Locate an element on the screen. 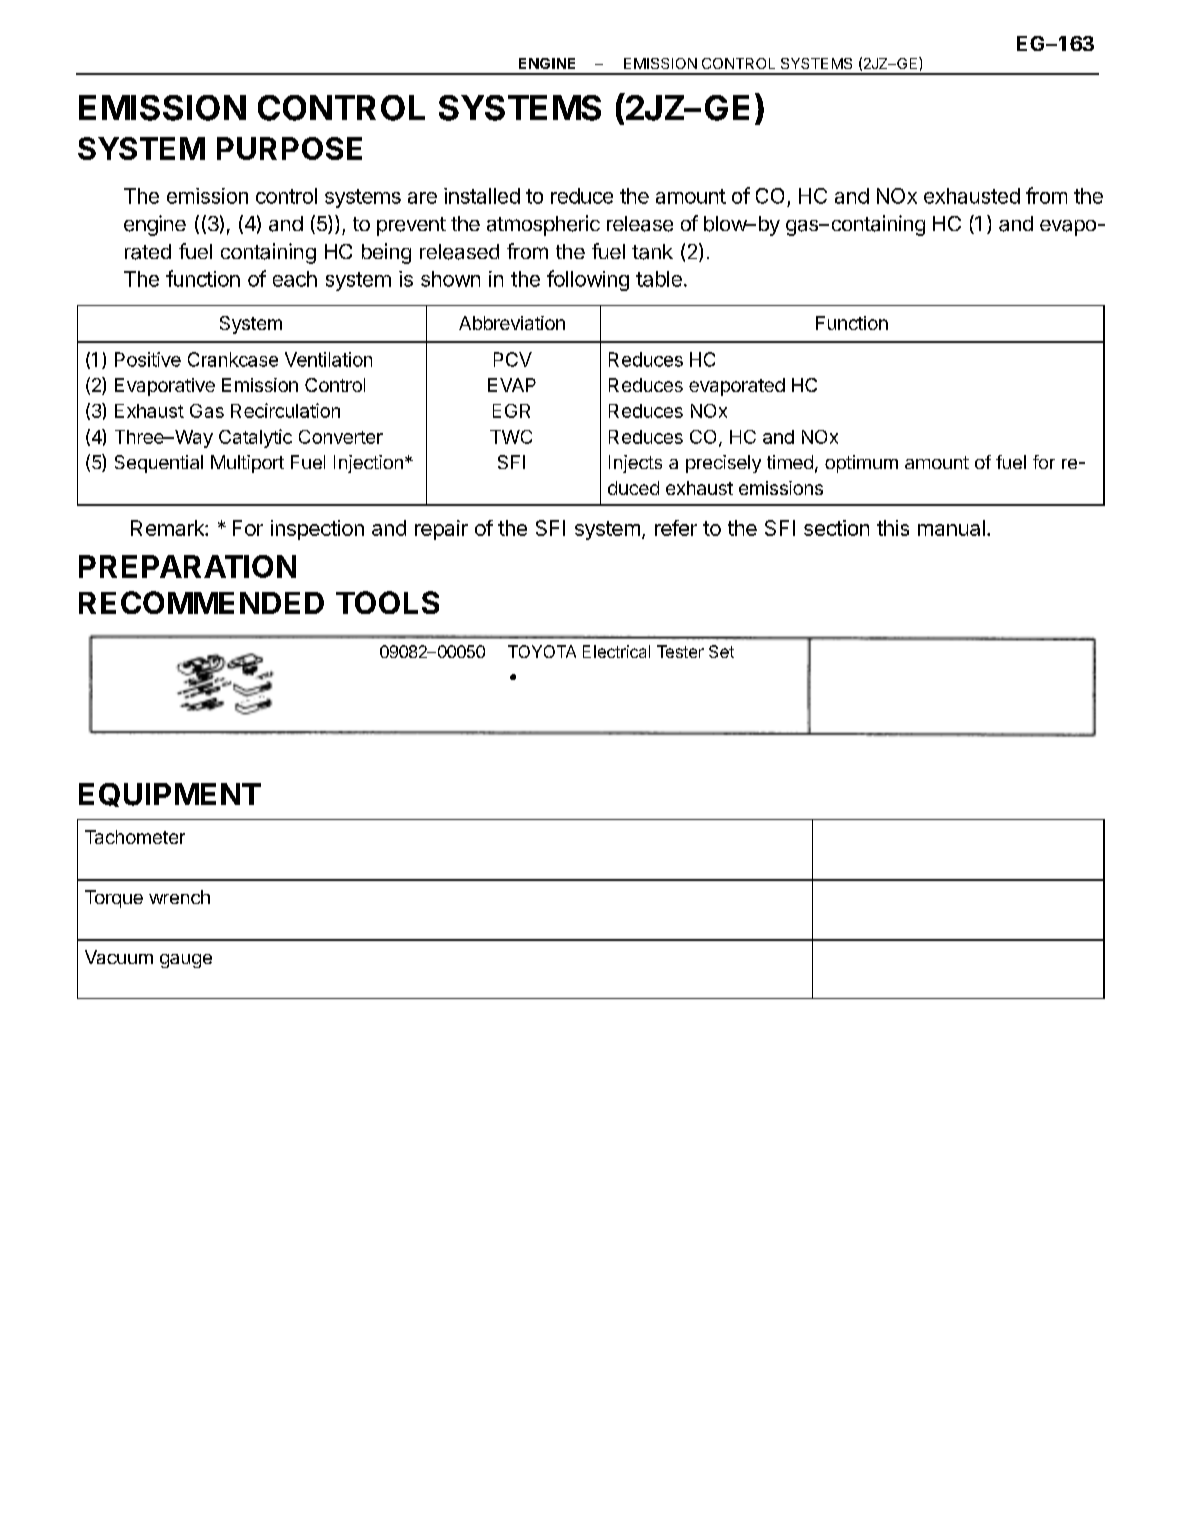 This screenshot has height=1527, width=1180. Vacuum is located at coordinates (119, 957).
